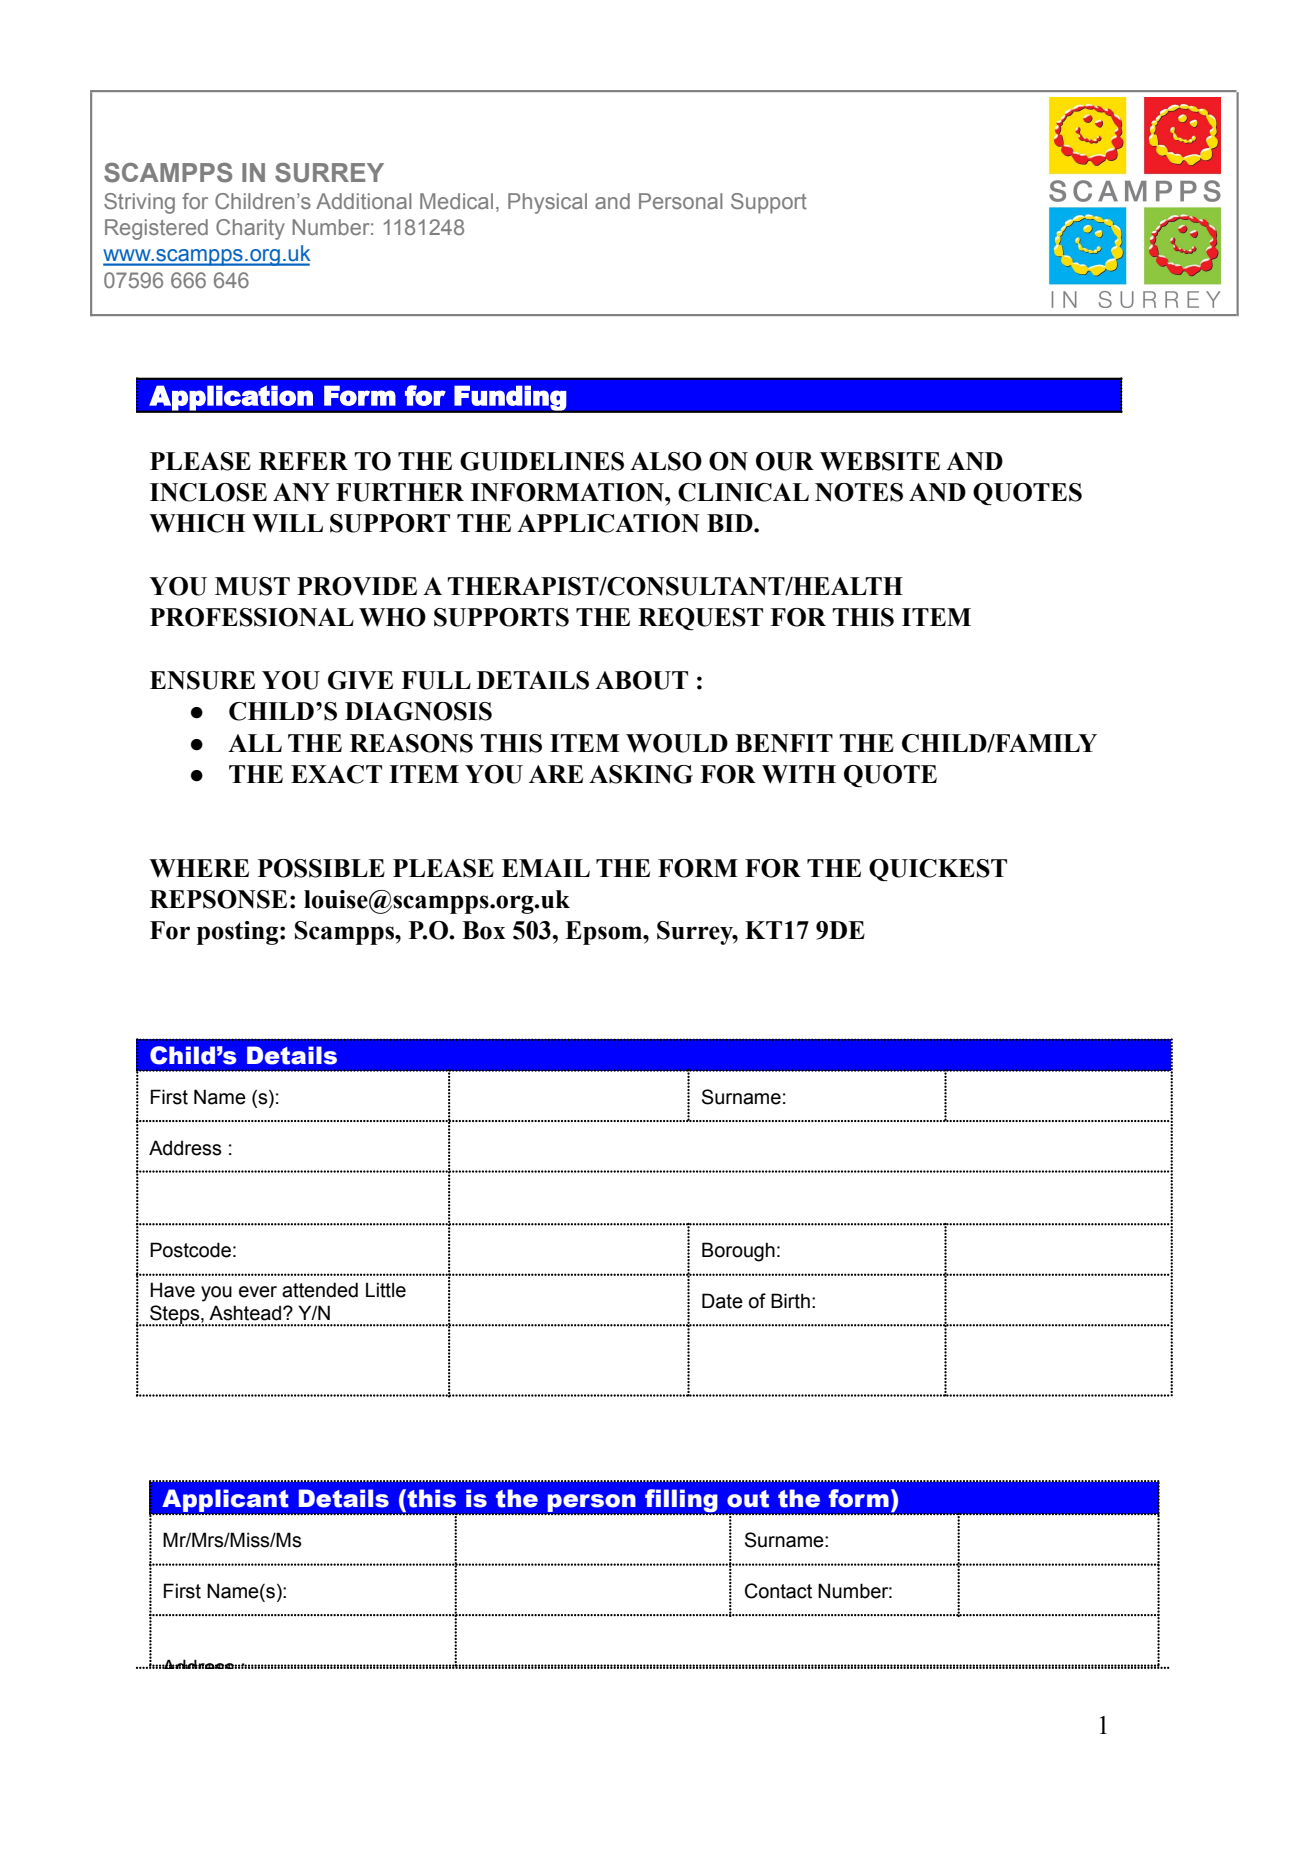 This page has height=1849, width=1309. Describe the element at coordinates (778, 1591) in the page. I see `Contact` at that location.
